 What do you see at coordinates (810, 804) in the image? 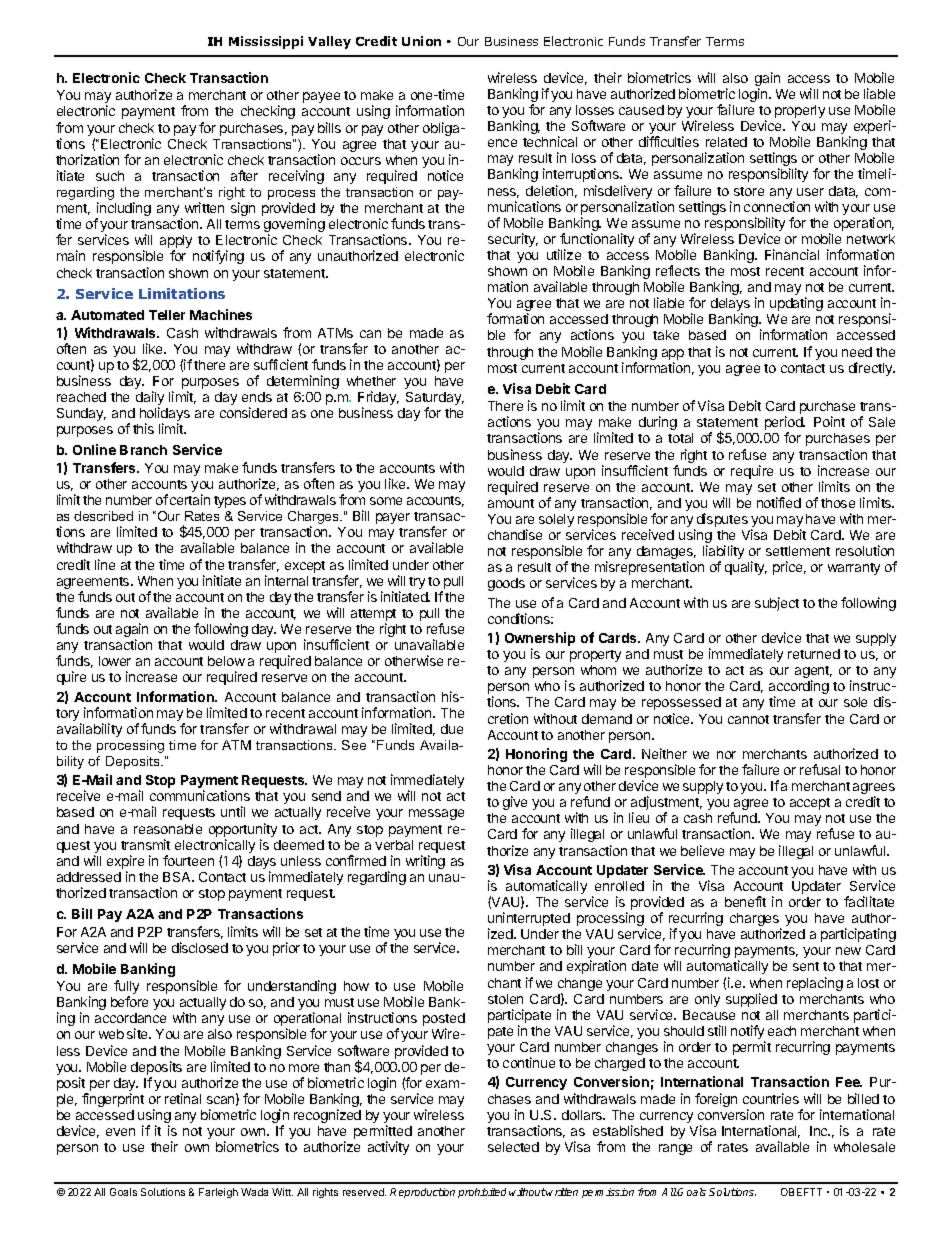
I see `accept` at bounding box center [810, 804].
